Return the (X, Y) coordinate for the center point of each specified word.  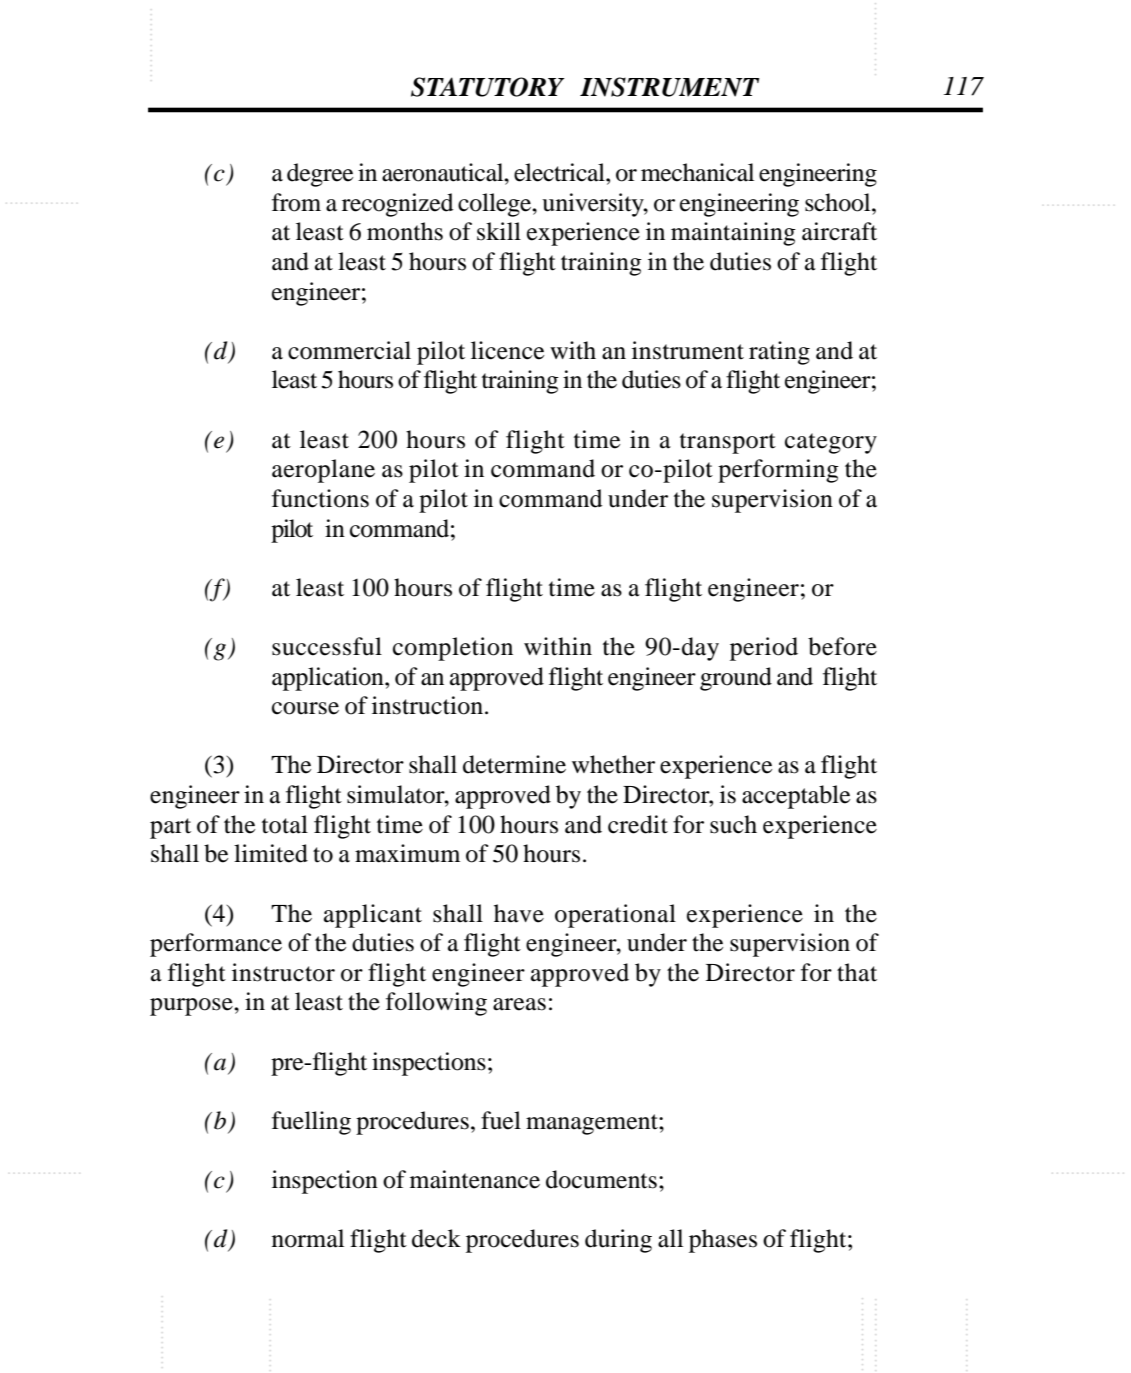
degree (320, 175)
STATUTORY (488, 87)
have (519, 913)
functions (320, 498)
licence (507, 350)
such (733, 824)
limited (271, 853)
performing (778, 471)
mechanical (697, 172)
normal (308, 1238)
